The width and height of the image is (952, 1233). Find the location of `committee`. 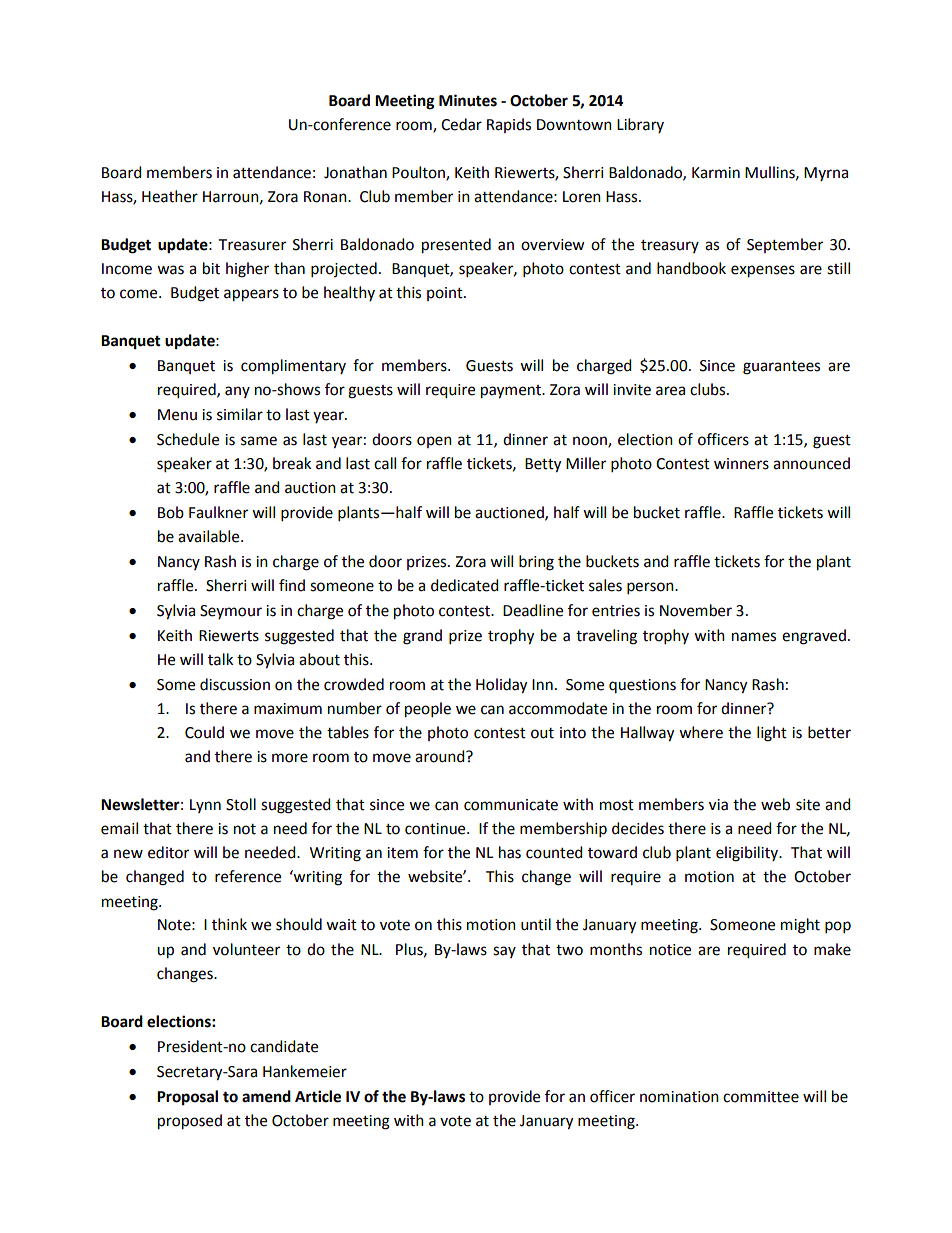

committee is located at coordinates (761, 1097).
